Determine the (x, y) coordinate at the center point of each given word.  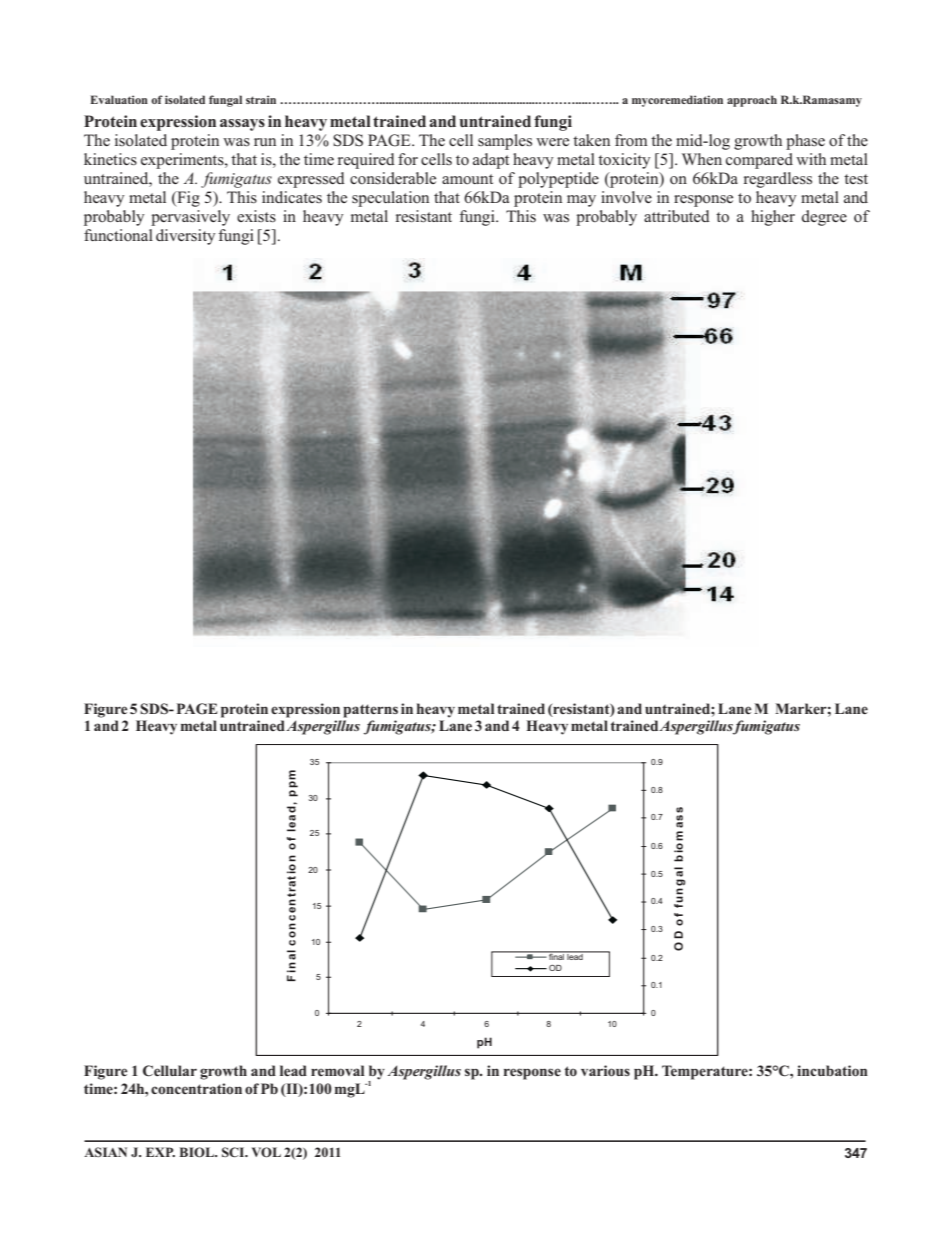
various (605, 1070)
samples (505, 142)
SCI (234, 1152)
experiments (183, 161)
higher (773, 218)
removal (338, 1070)
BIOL (197, 1152)
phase (805, 142)
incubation (832, 1070)
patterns (370, 711)
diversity (186, 237)
